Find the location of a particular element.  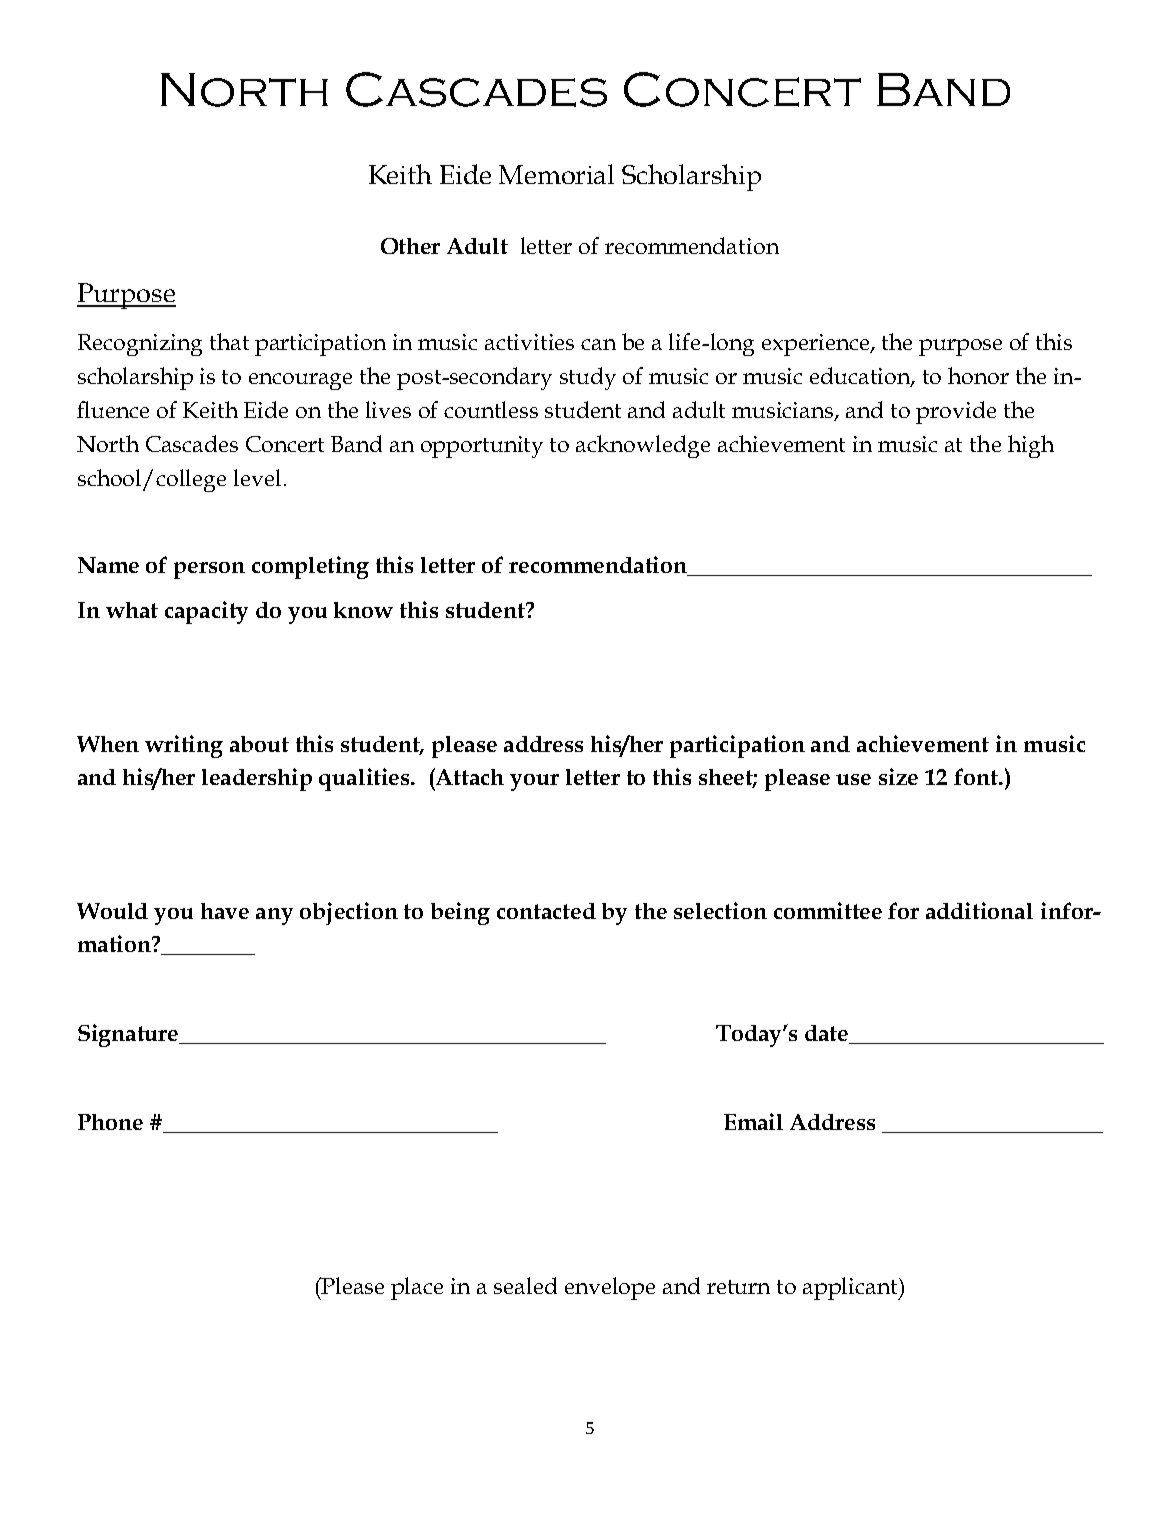

place is located at coordinates (417, 1288).
